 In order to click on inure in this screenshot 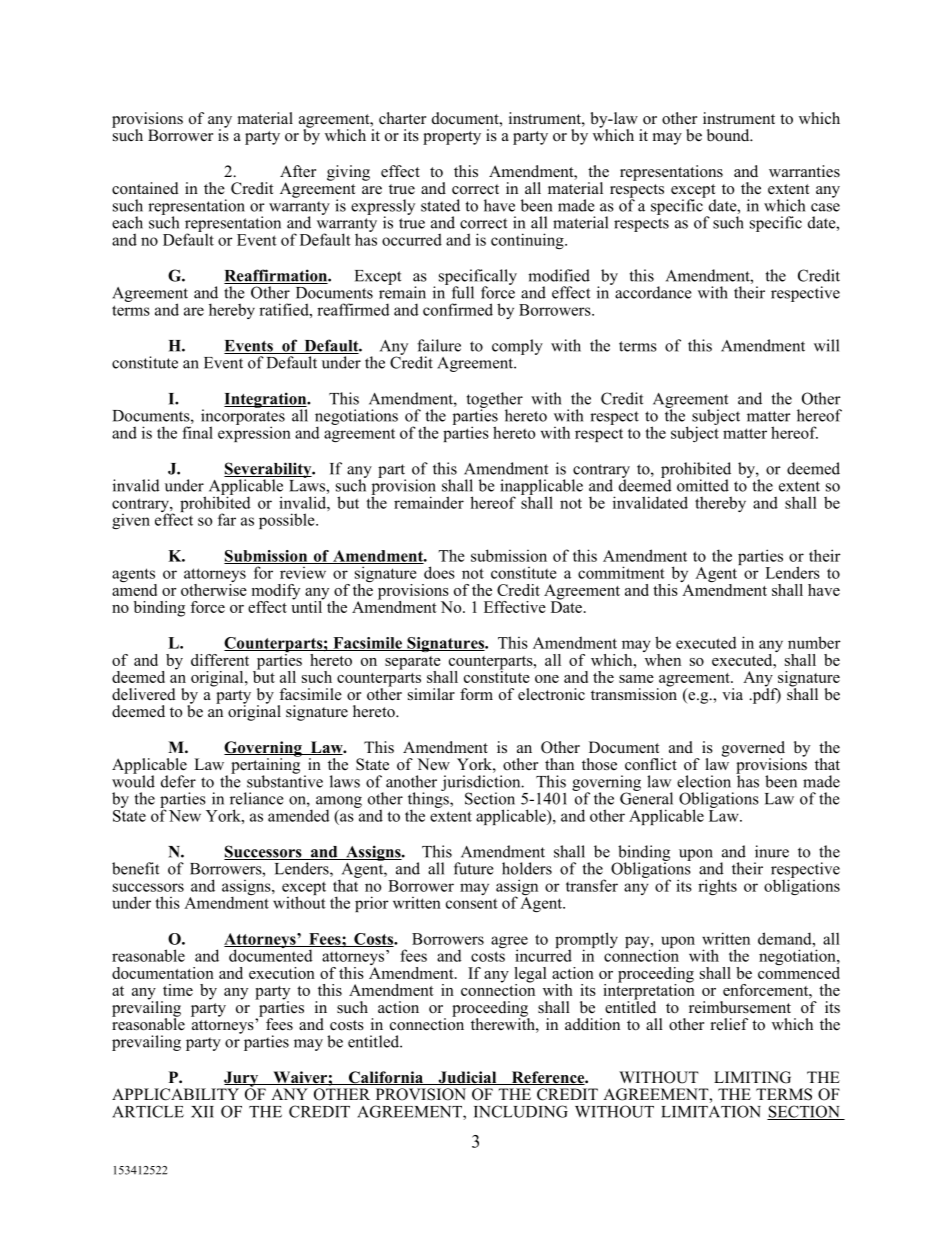, I will do `click(772, 851)`.
